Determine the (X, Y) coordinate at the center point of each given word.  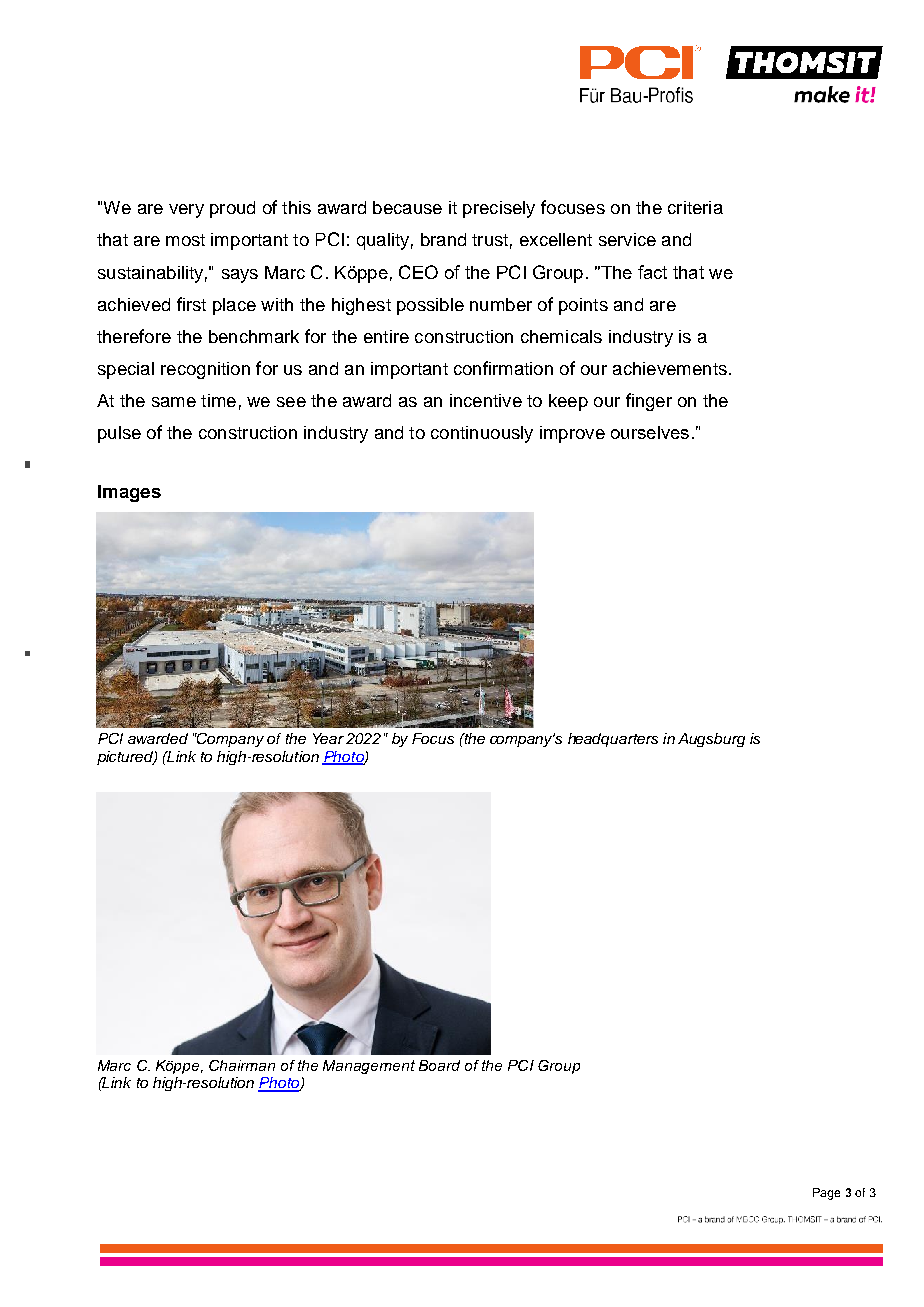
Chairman (242, 1065)
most (185, 240)
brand (443, 239)
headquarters (613, 740)
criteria (695, 207)
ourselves (650, 432)
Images (129, 493)
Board (439, 1065)
